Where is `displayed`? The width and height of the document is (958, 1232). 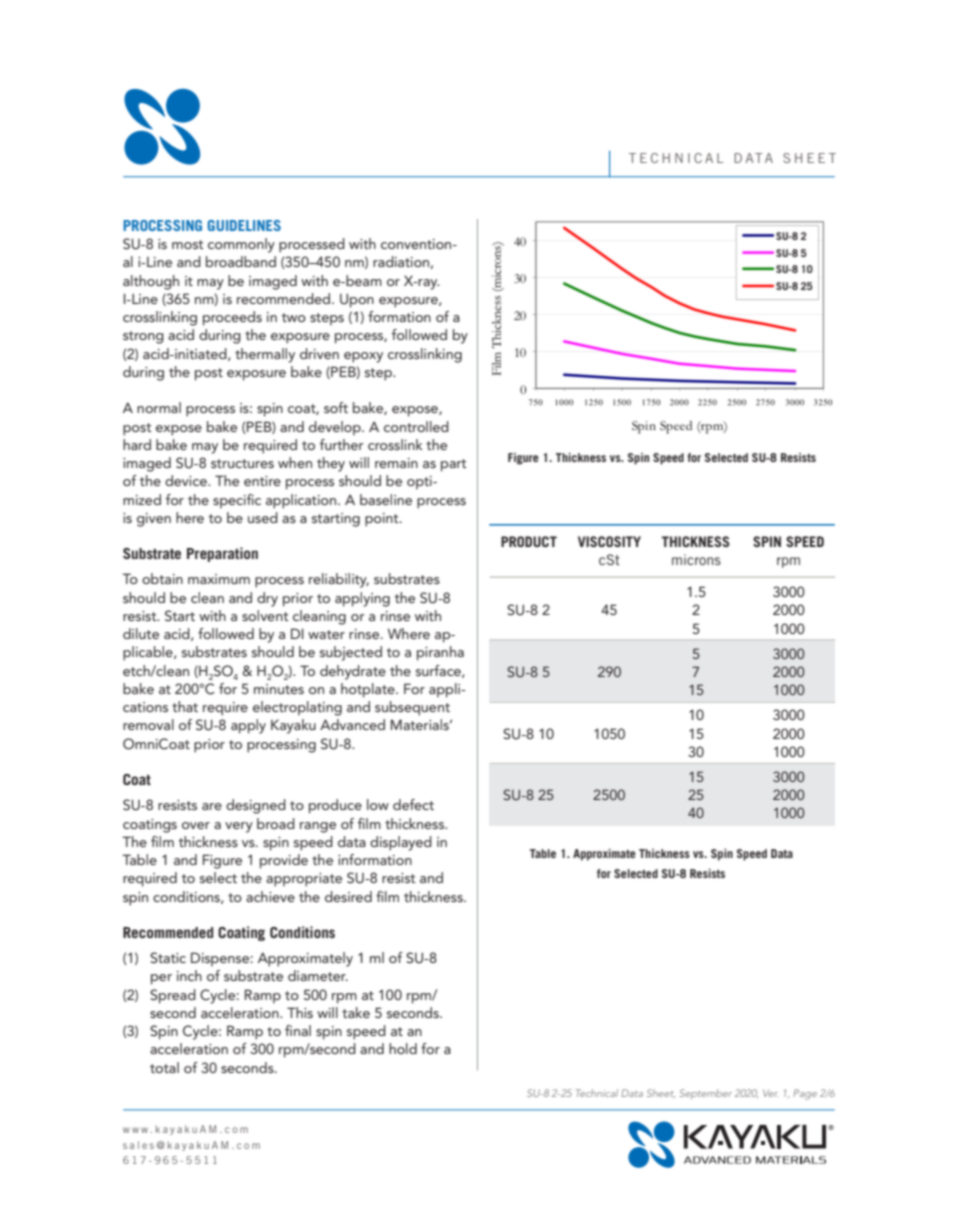
displayed is located at coordinates (401, 843).
